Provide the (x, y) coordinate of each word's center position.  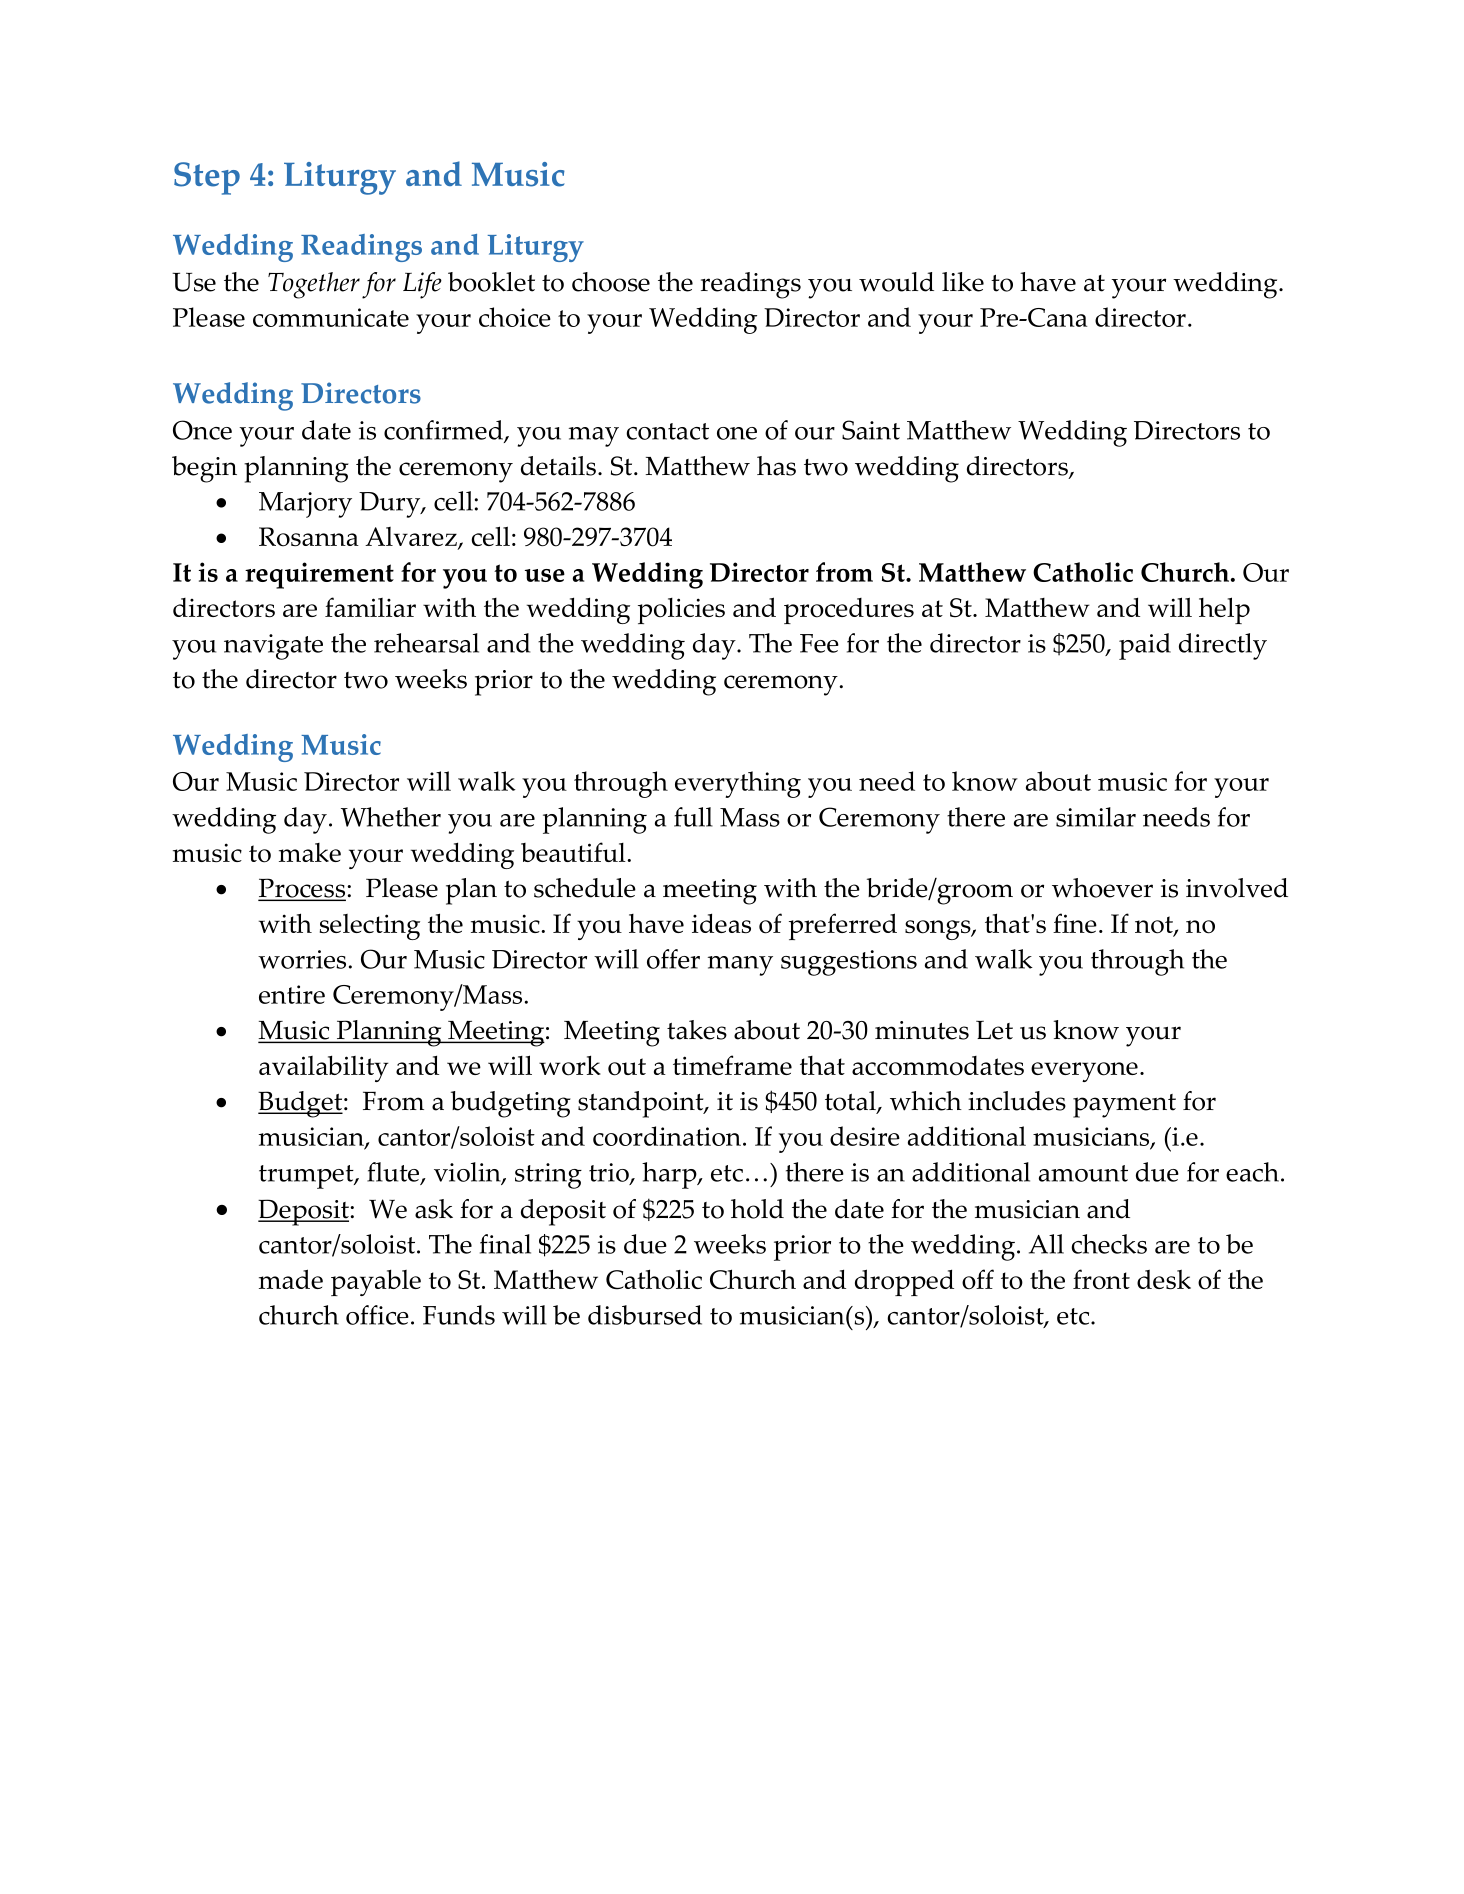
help (1224, 610)
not (1155, 926)
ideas (721, 923)
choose (611, 282)
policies (681, 611)
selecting (370, 927)
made (291, 1279)
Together (314, 285)
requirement (319, 575)
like (963, 282)
